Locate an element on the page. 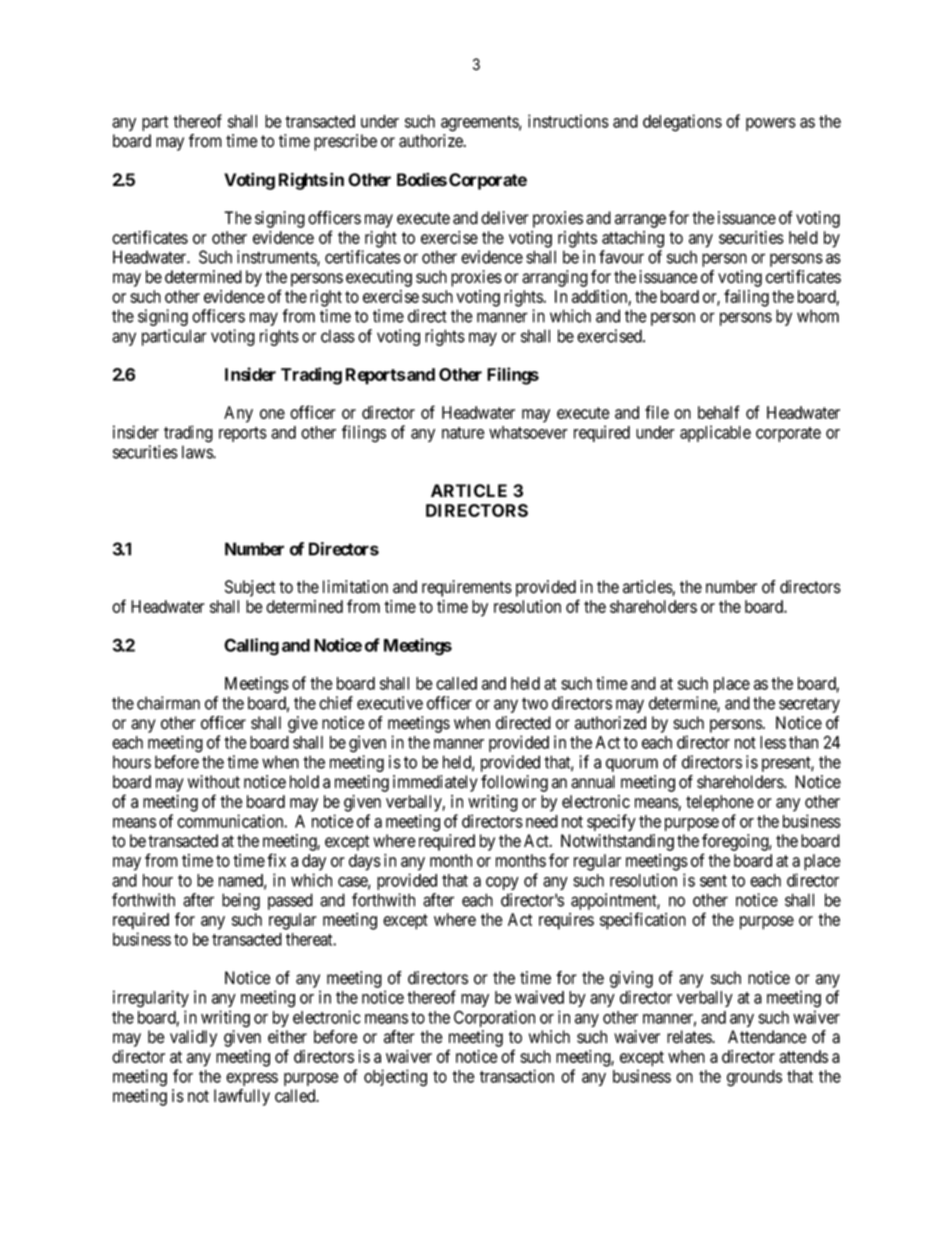 Image resolution: width=952 pixels, height=1233 pixels. nature is located at coordinates (463, 433).
